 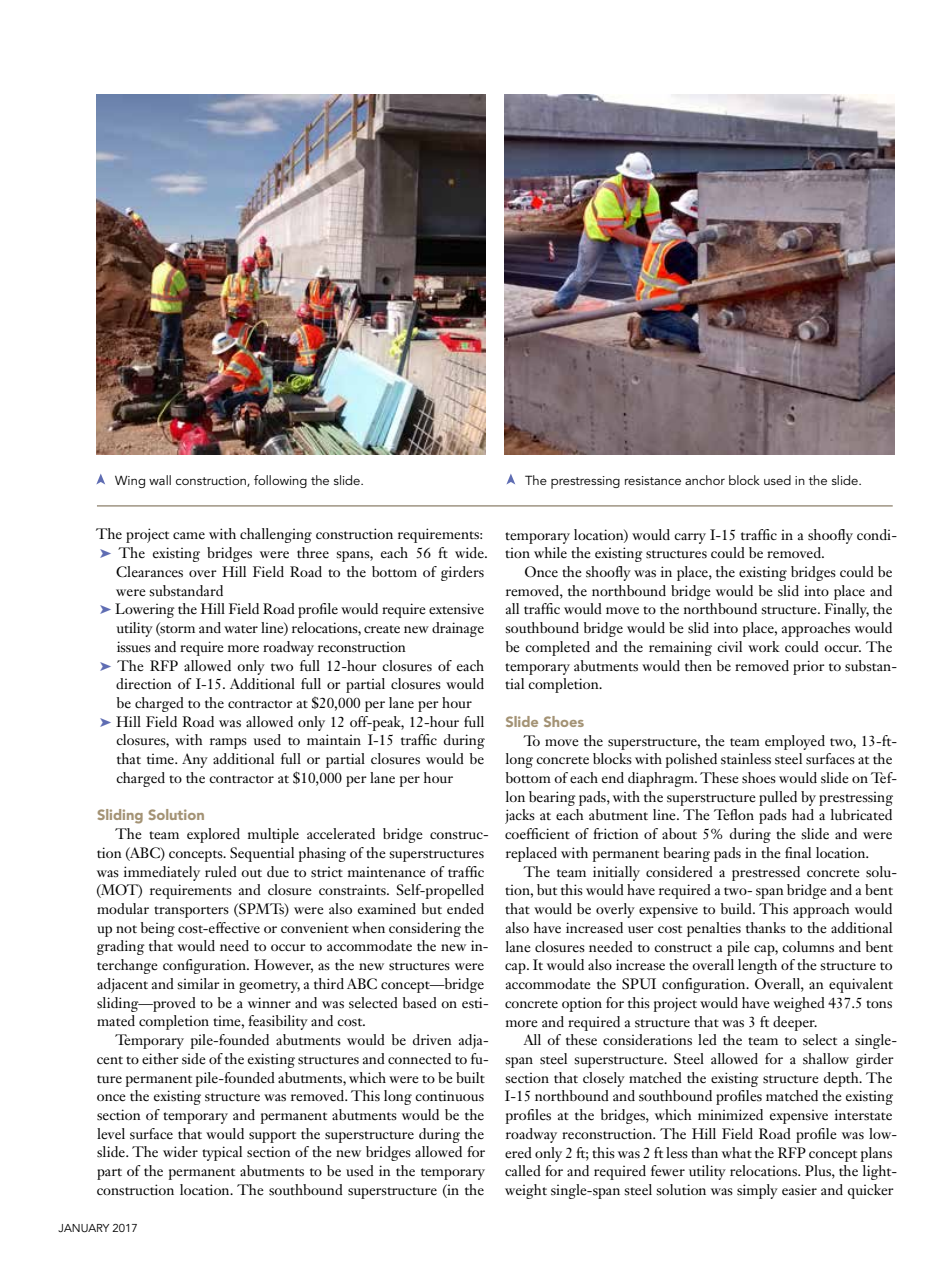 What do you see at coordinates (134, 647) in the screenshot?
I see `issues` at bounding box center [134, 647].
